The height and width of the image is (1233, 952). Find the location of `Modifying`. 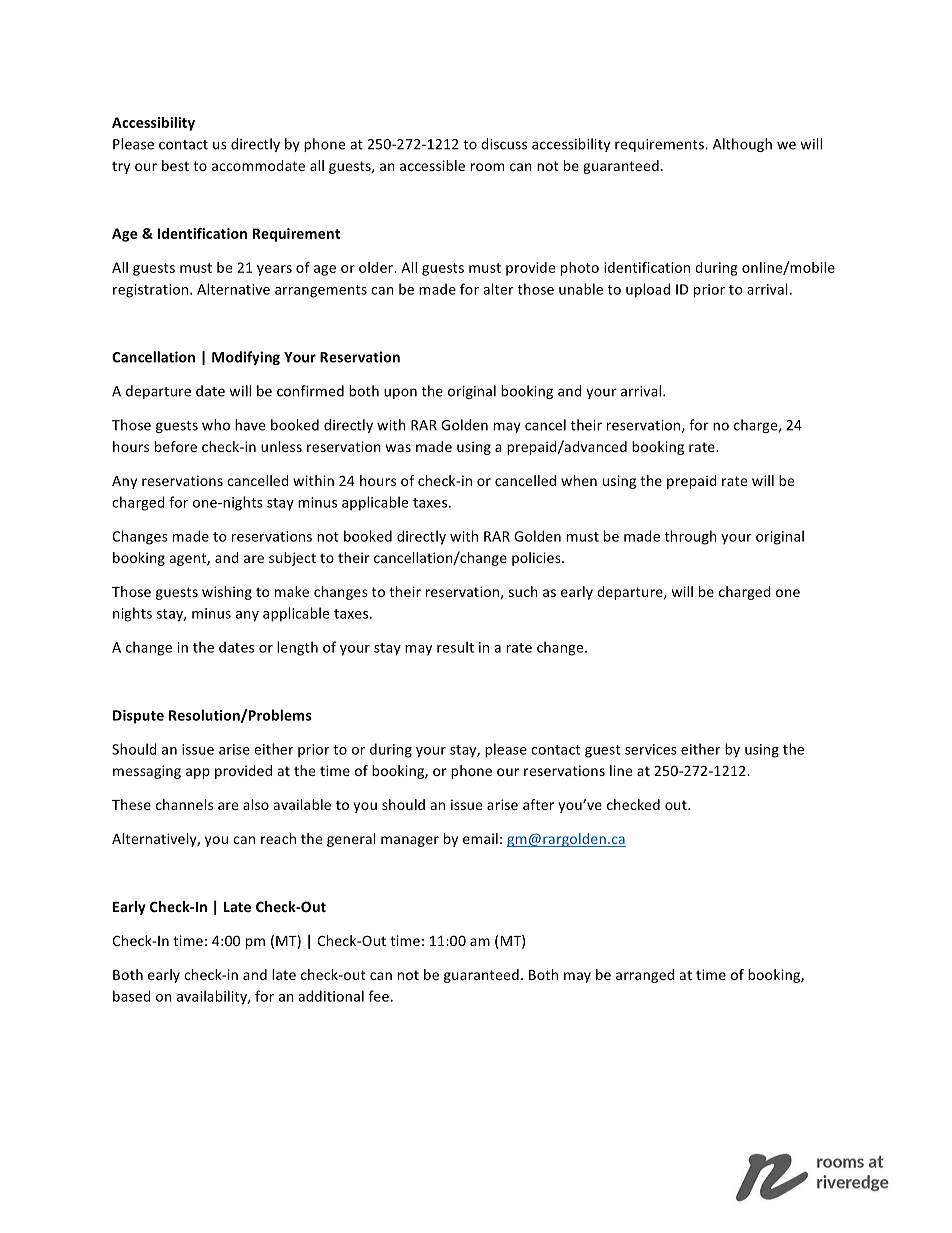

Modifying is located at coordinates (246, 358).
